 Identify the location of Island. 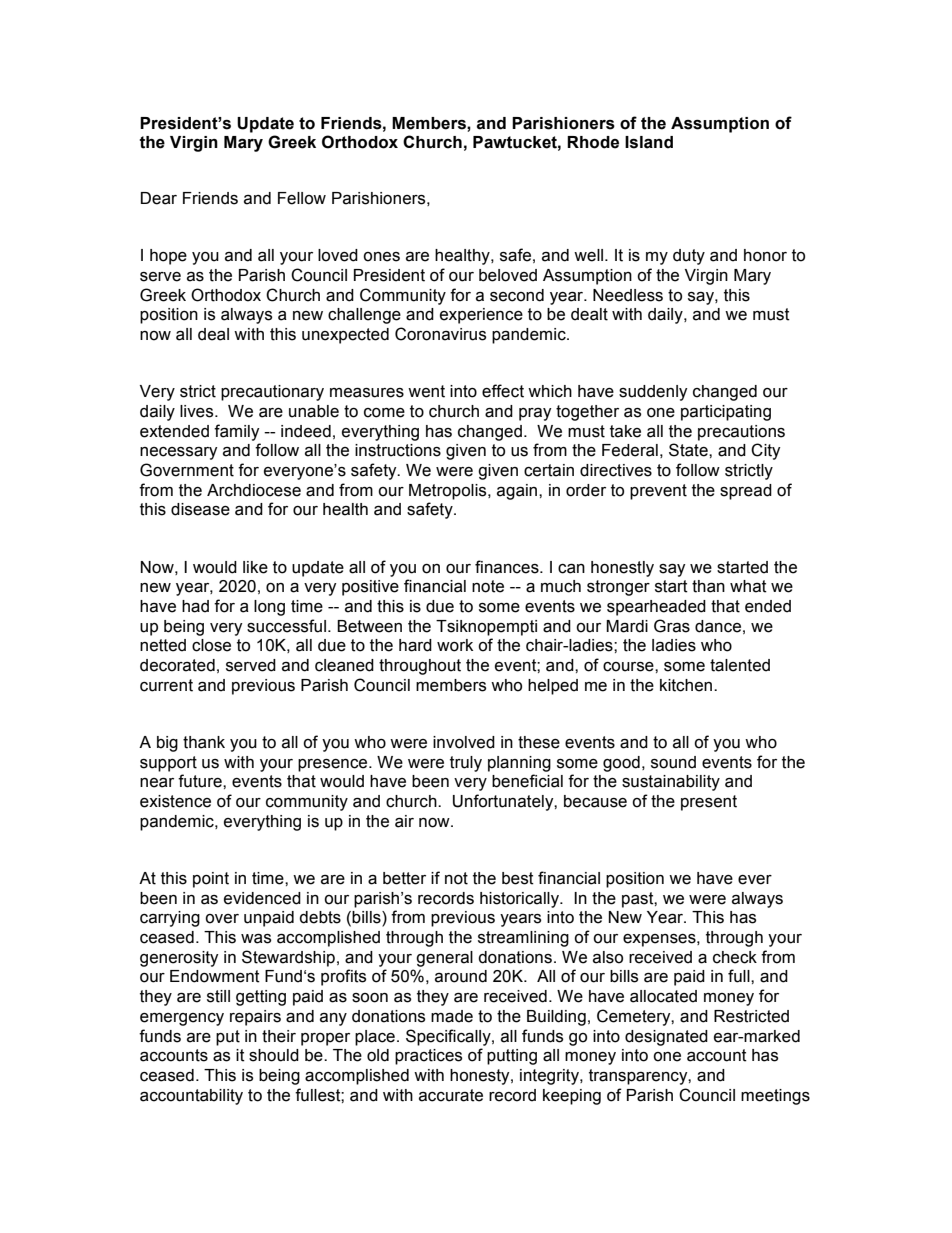
(649, 142).
